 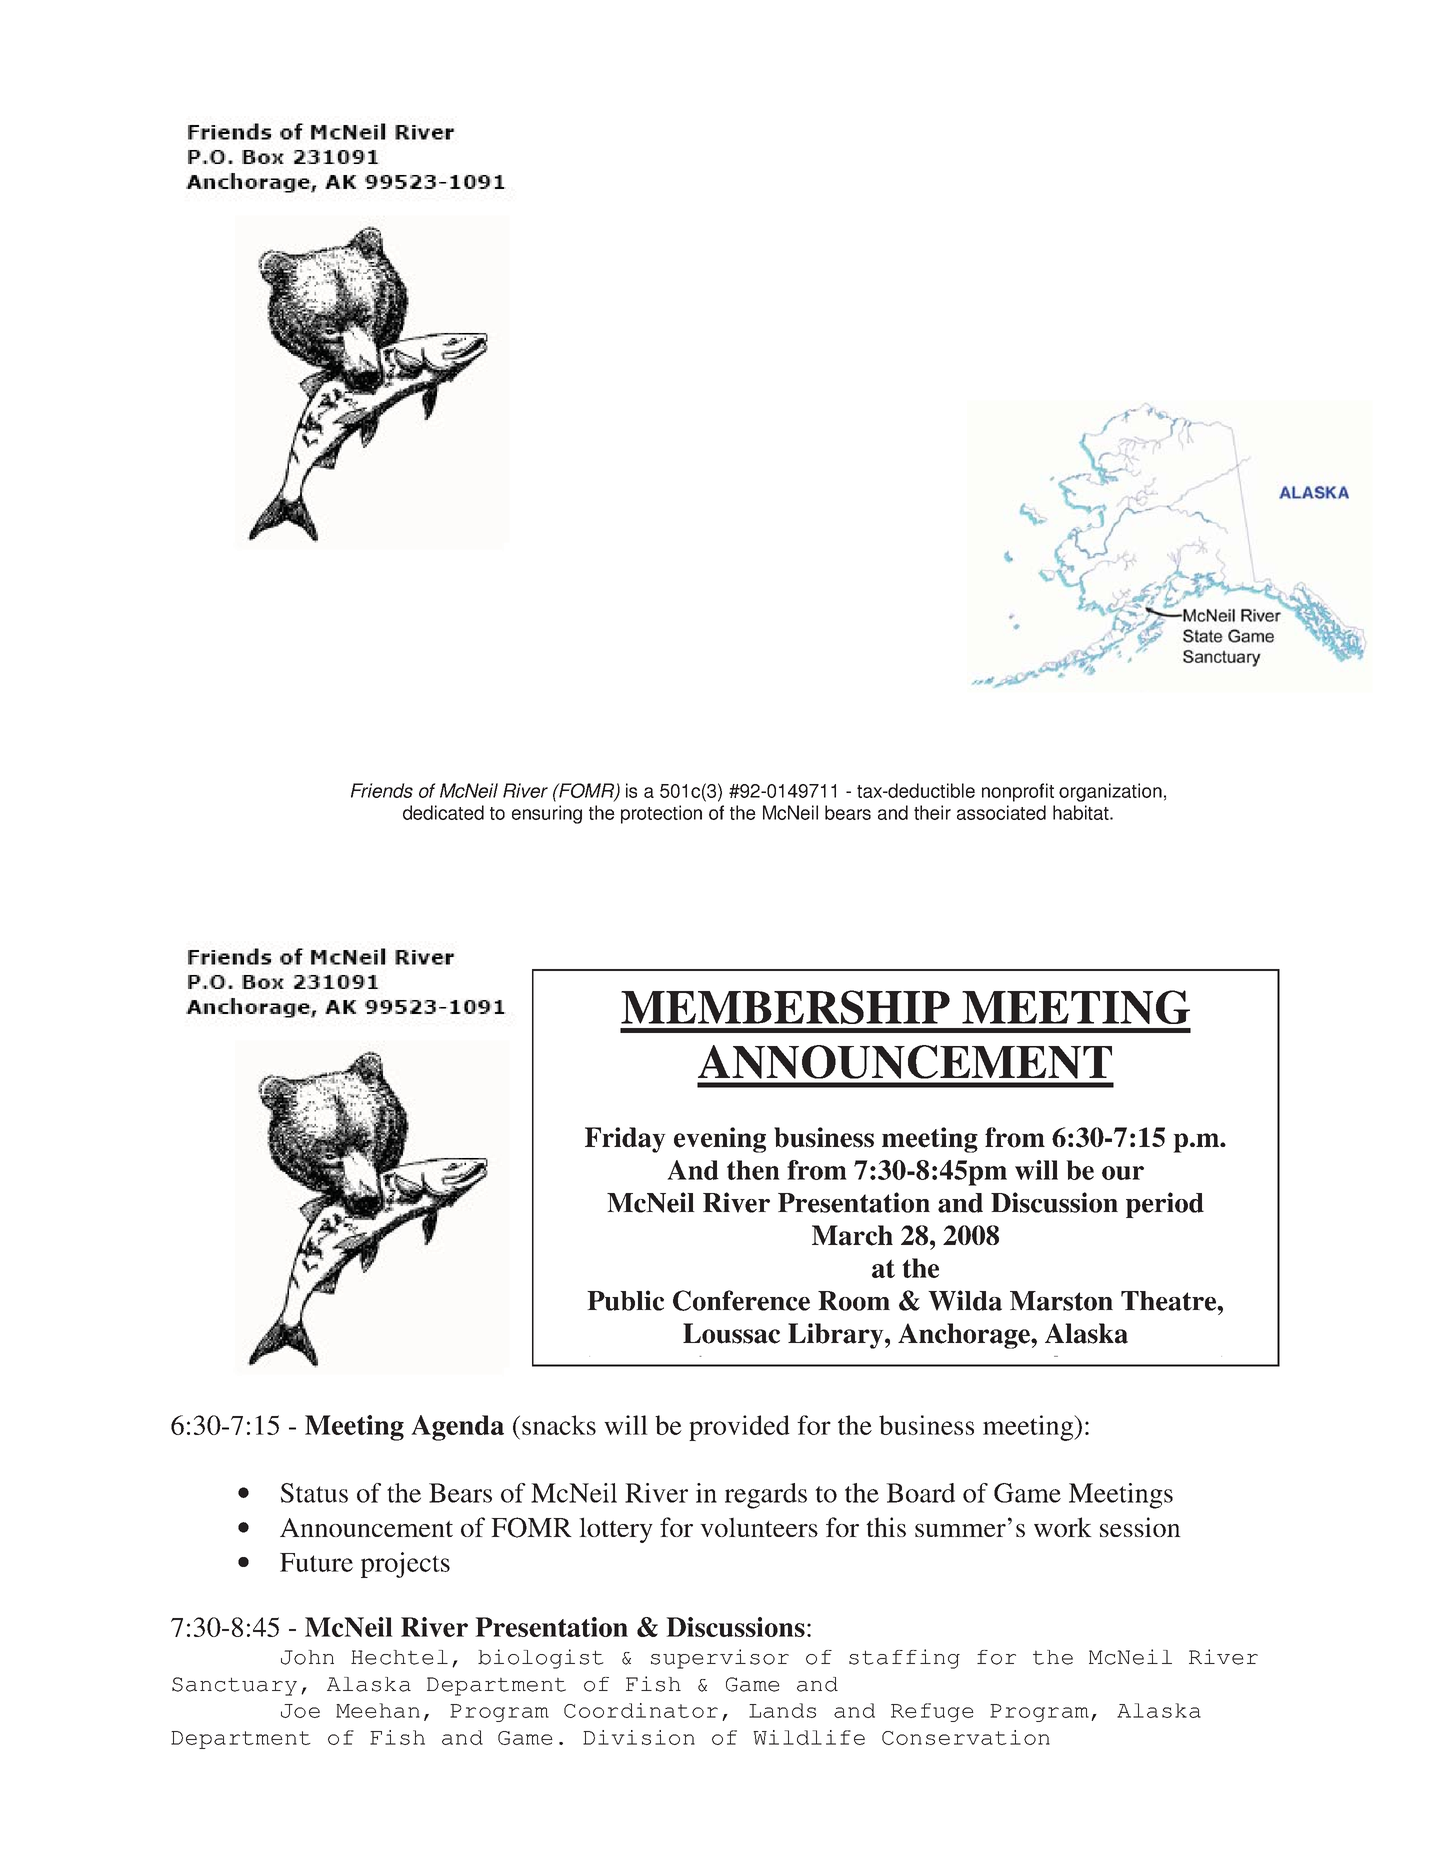 I want to click on Marston, so click(x=1061, y=1301).
